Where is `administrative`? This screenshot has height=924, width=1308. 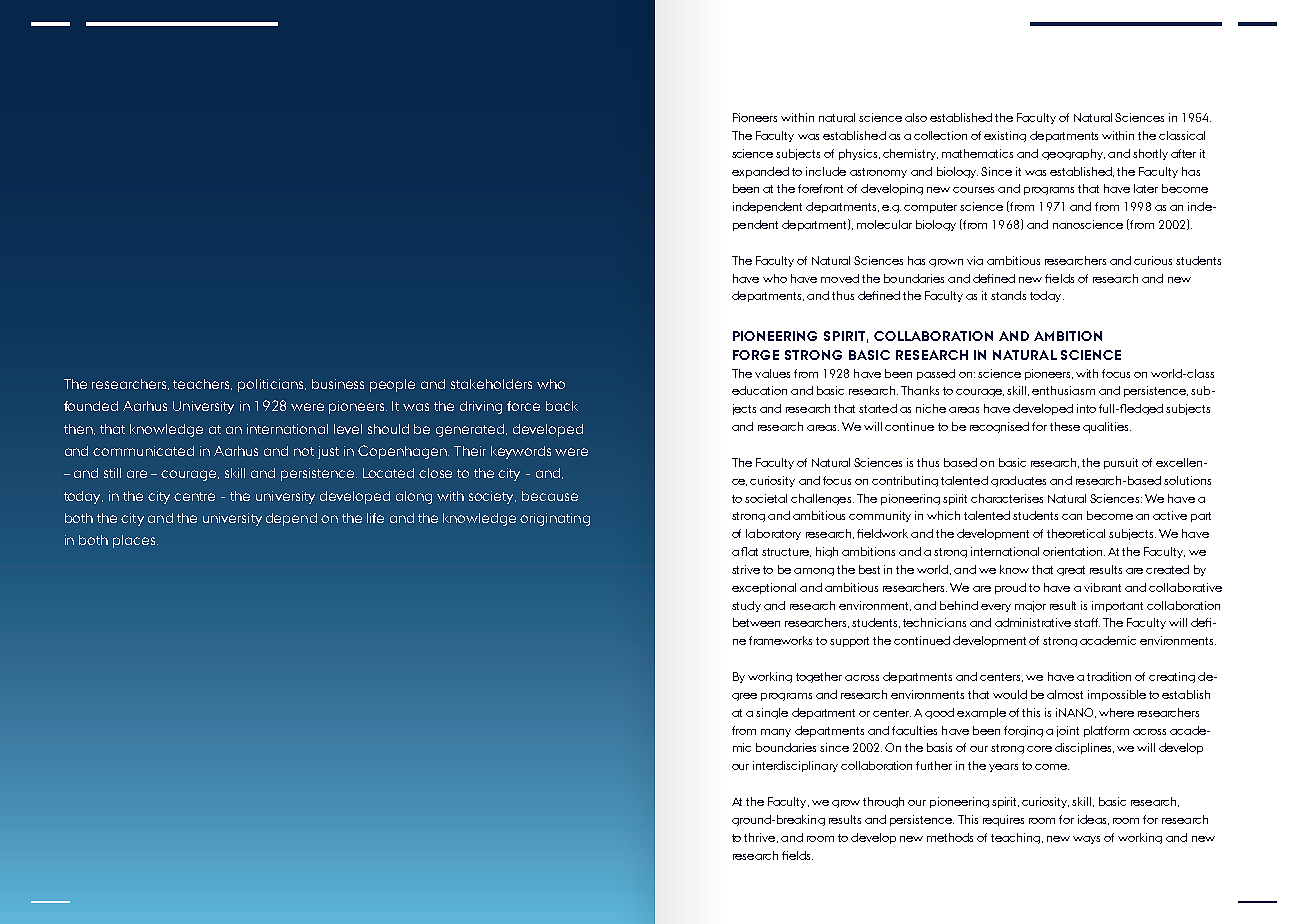 administrative is located at coordinates (1033, 622).
